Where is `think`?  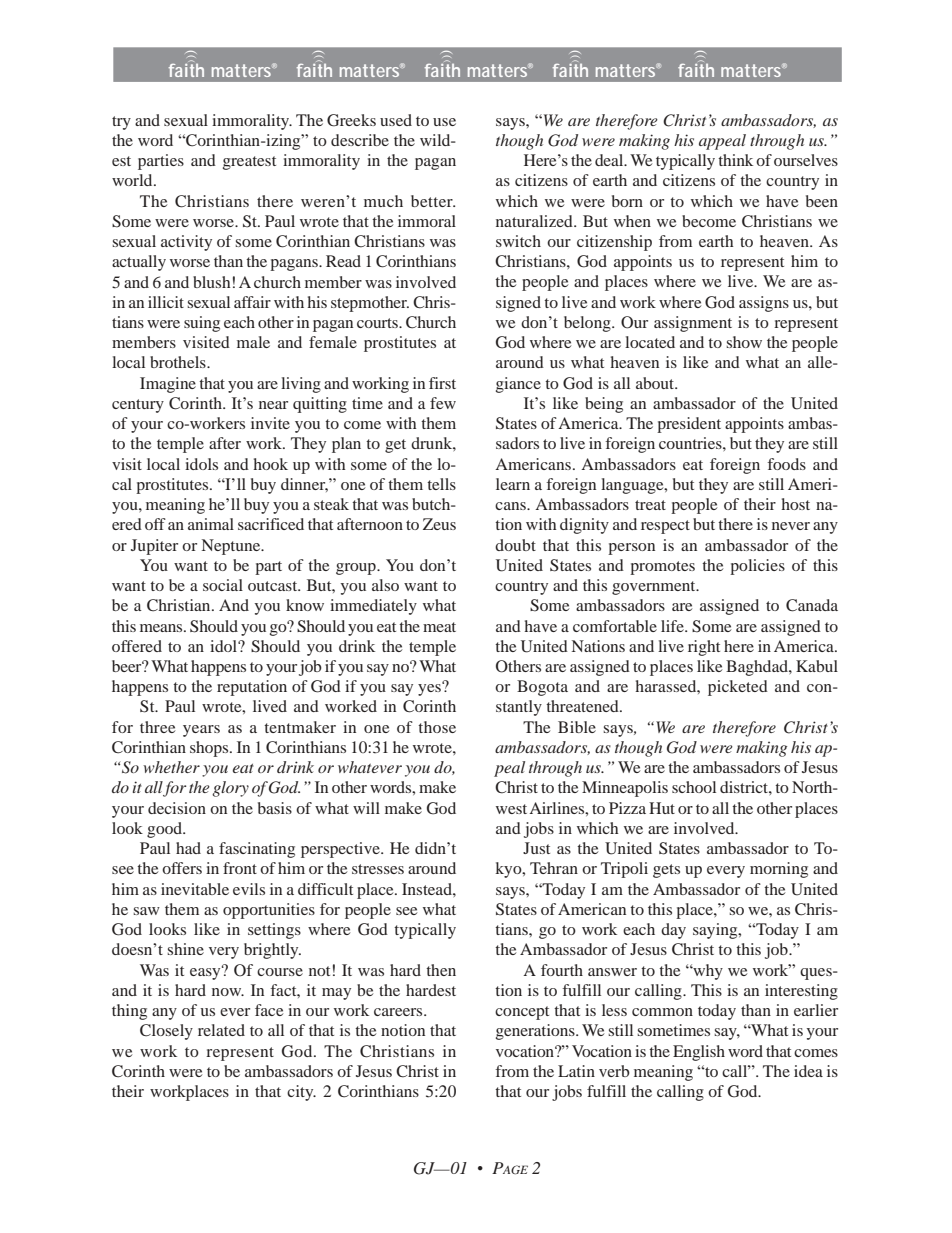 think is located at coordinates (735, 160).
